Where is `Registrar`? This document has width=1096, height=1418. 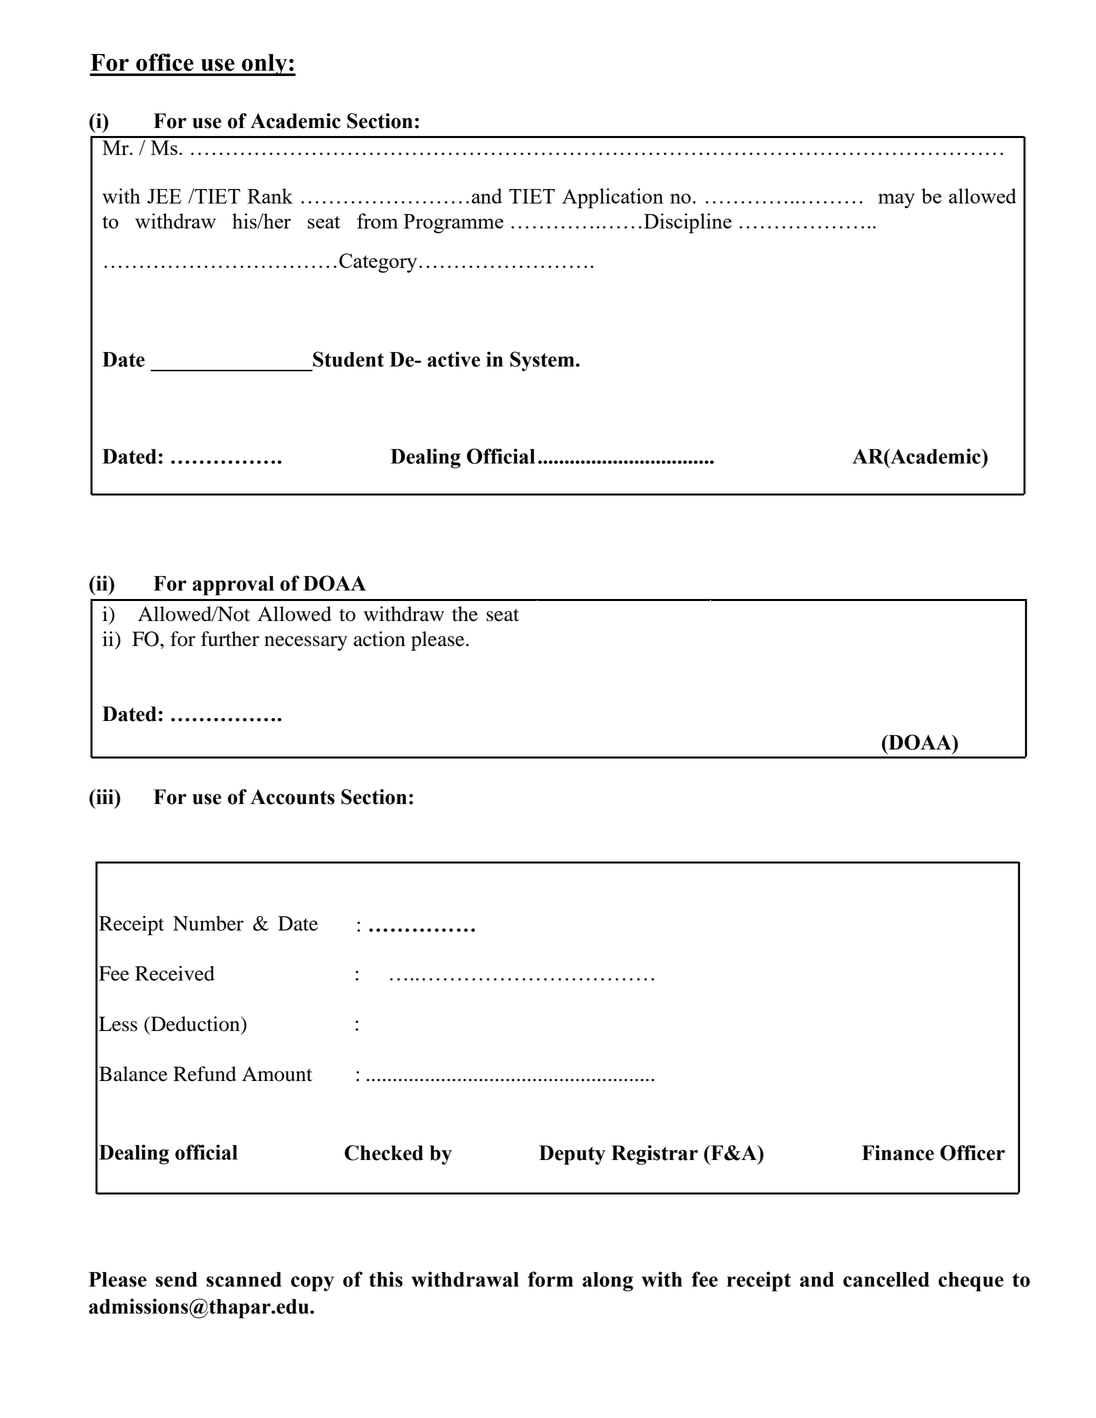 Registrar is located at coordinates (654, 1155).
